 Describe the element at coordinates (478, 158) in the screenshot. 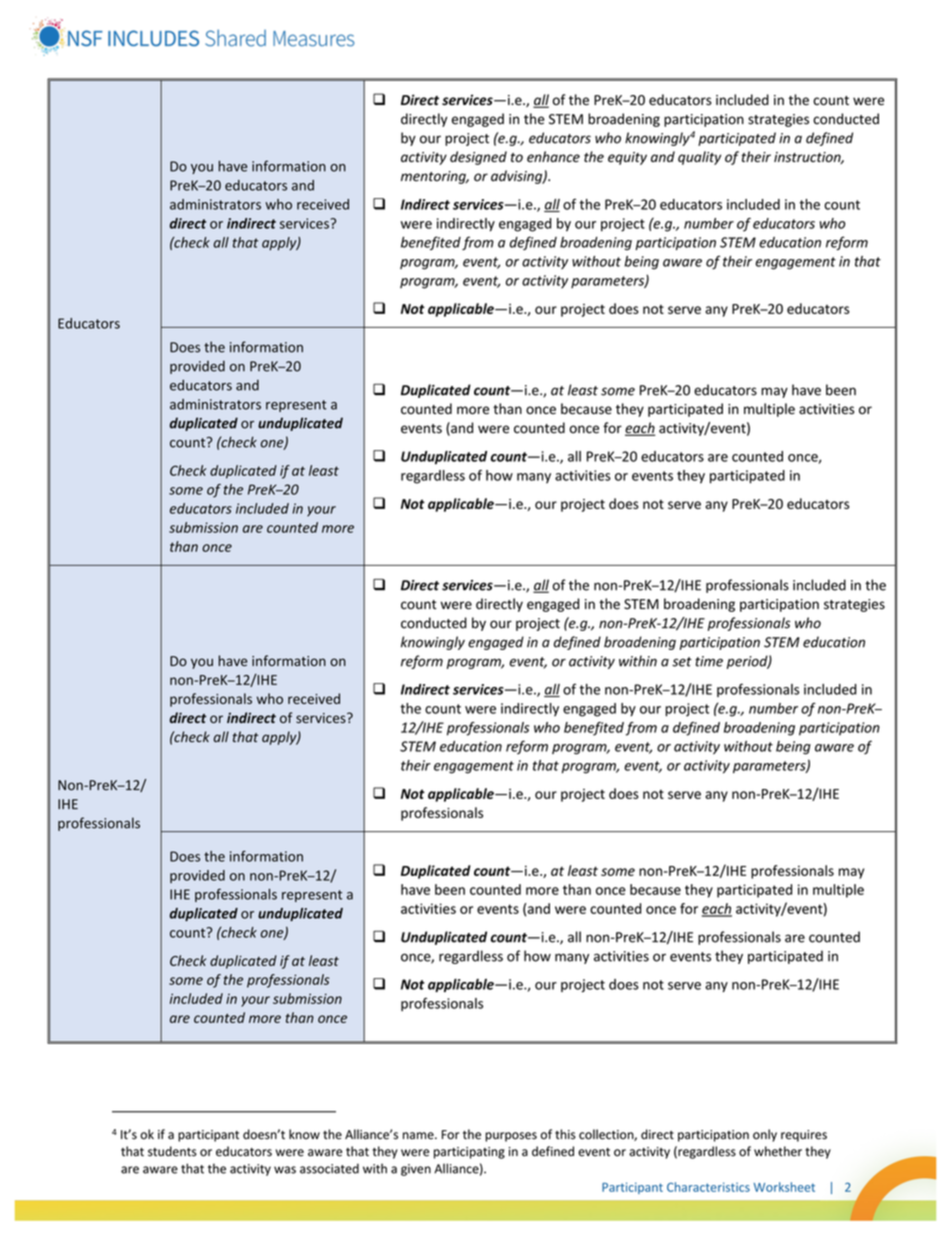

I see `designed` at that location.
